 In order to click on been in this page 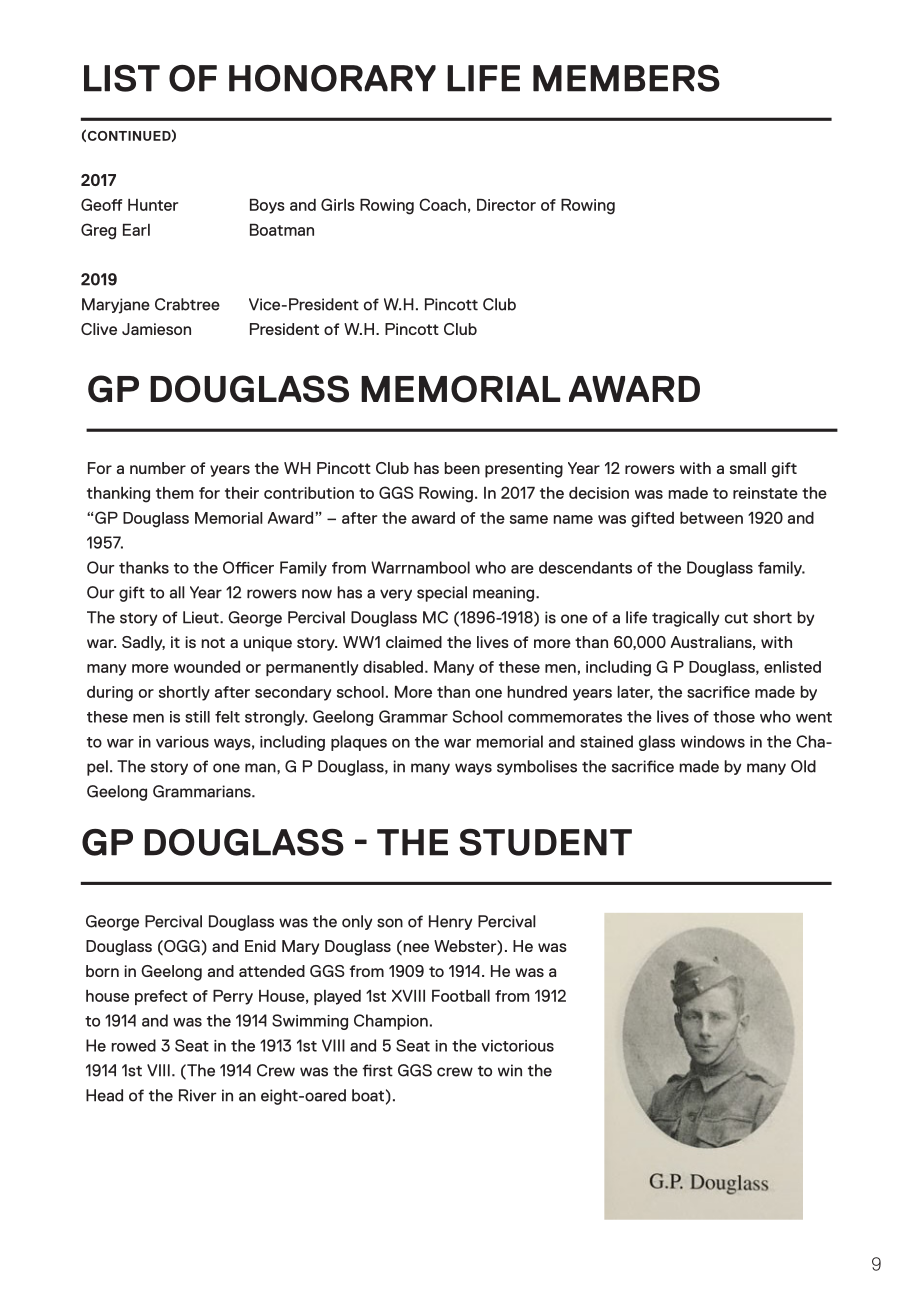, I will do `click(462, 468)`.
